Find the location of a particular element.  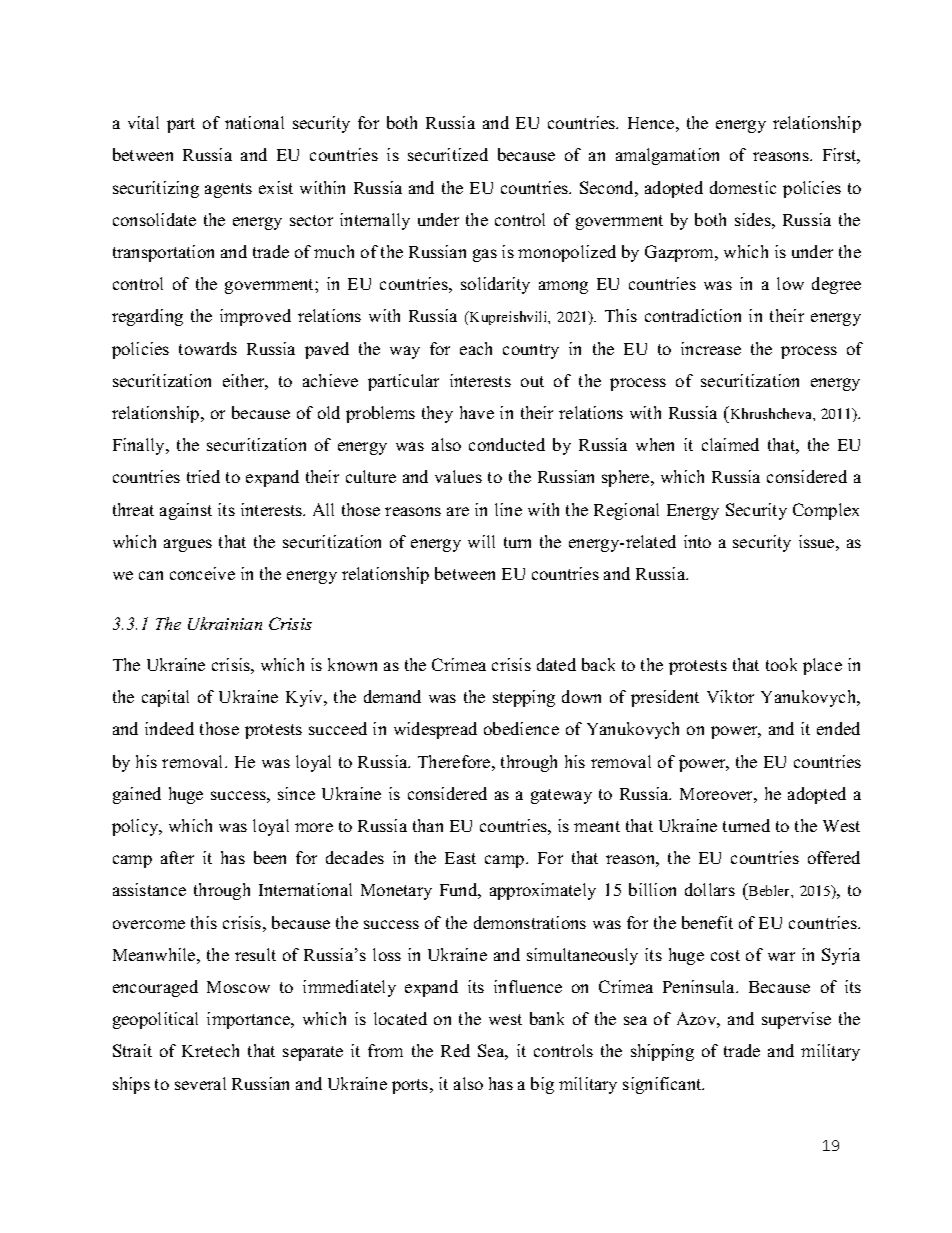

big is located at coordinates (542, 1085).
